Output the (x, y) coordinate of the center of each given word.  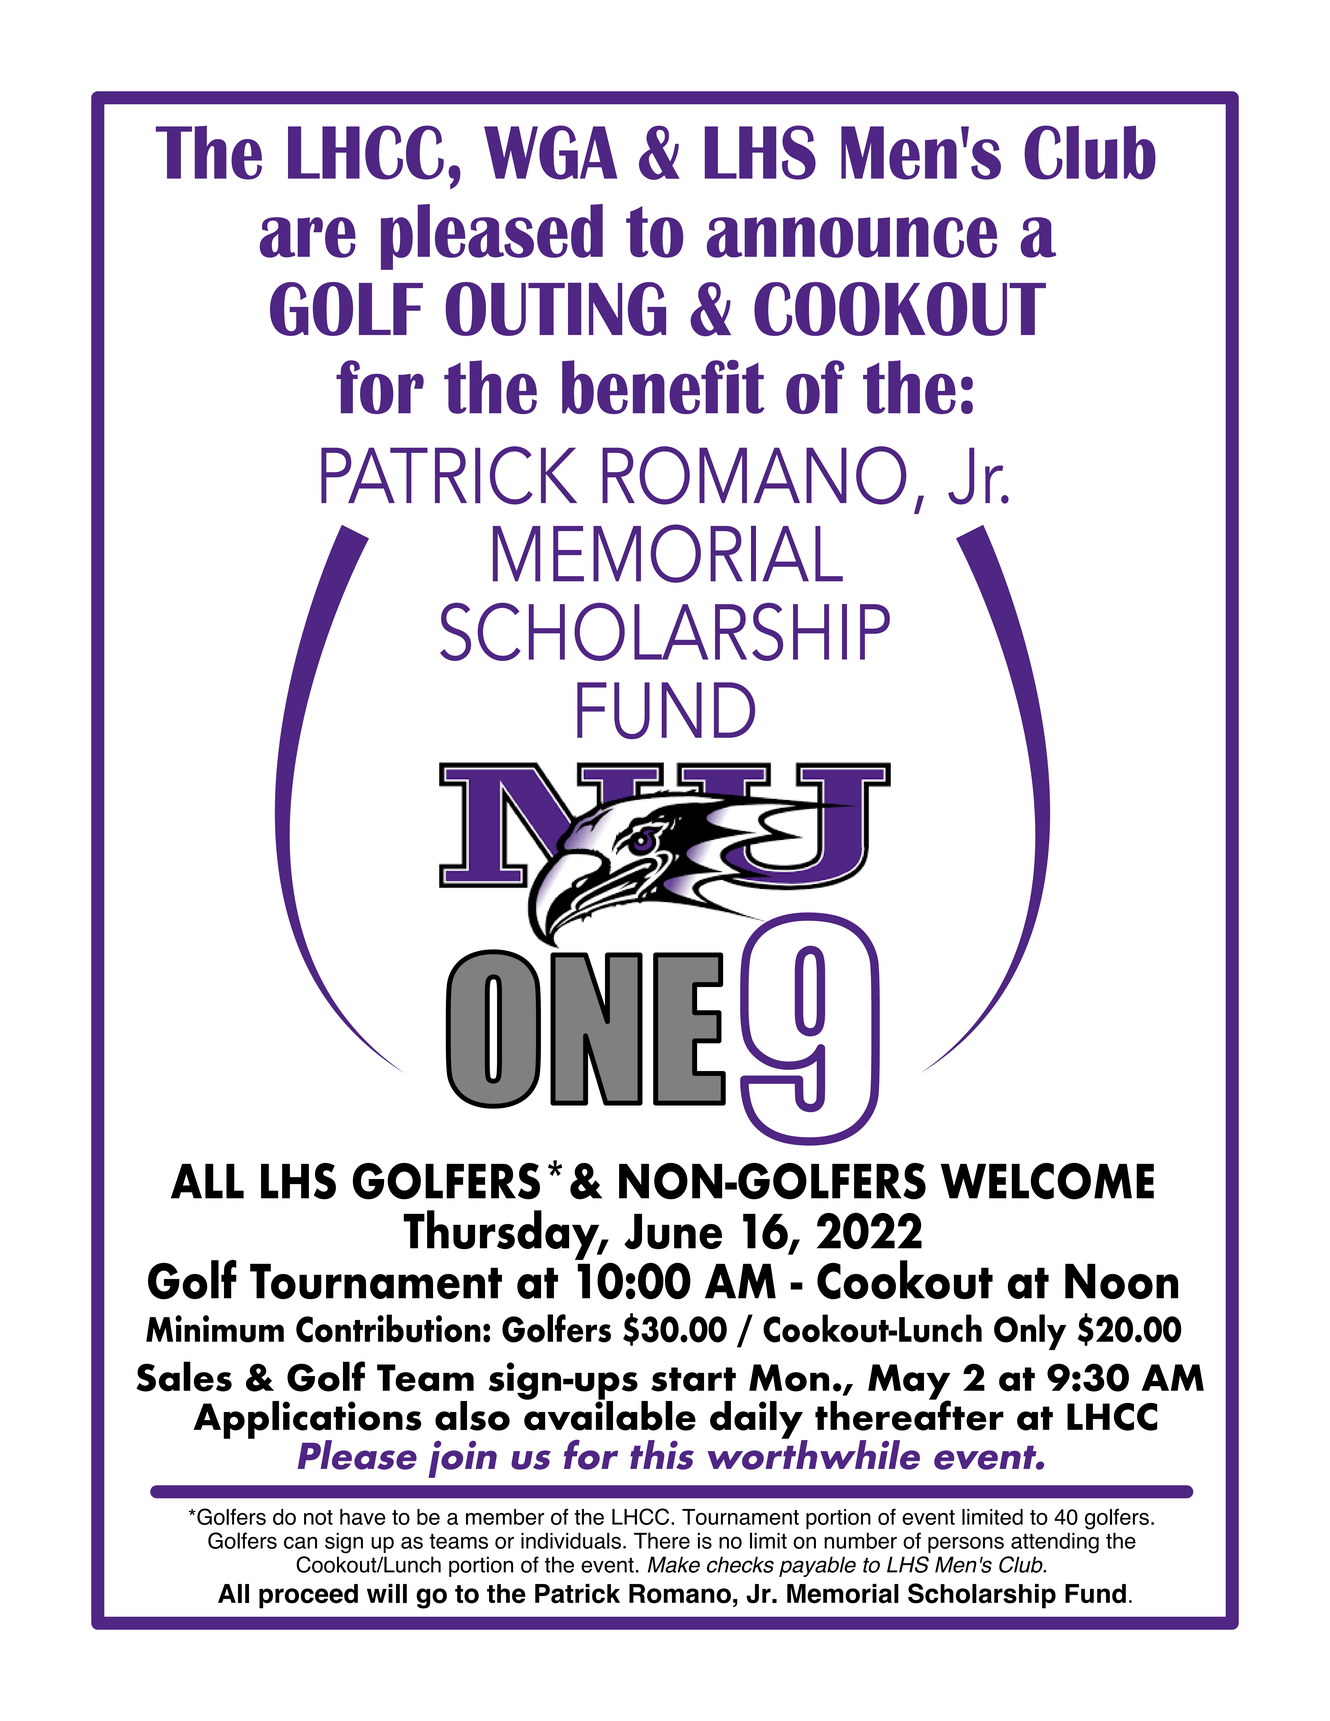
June (673, 1232)
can (300, 1542)
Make (674, 1564)
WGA (550, 152)
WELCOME (1047, 1181)
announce (852, 237)
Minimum (215, 1329)
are (308, 237)
